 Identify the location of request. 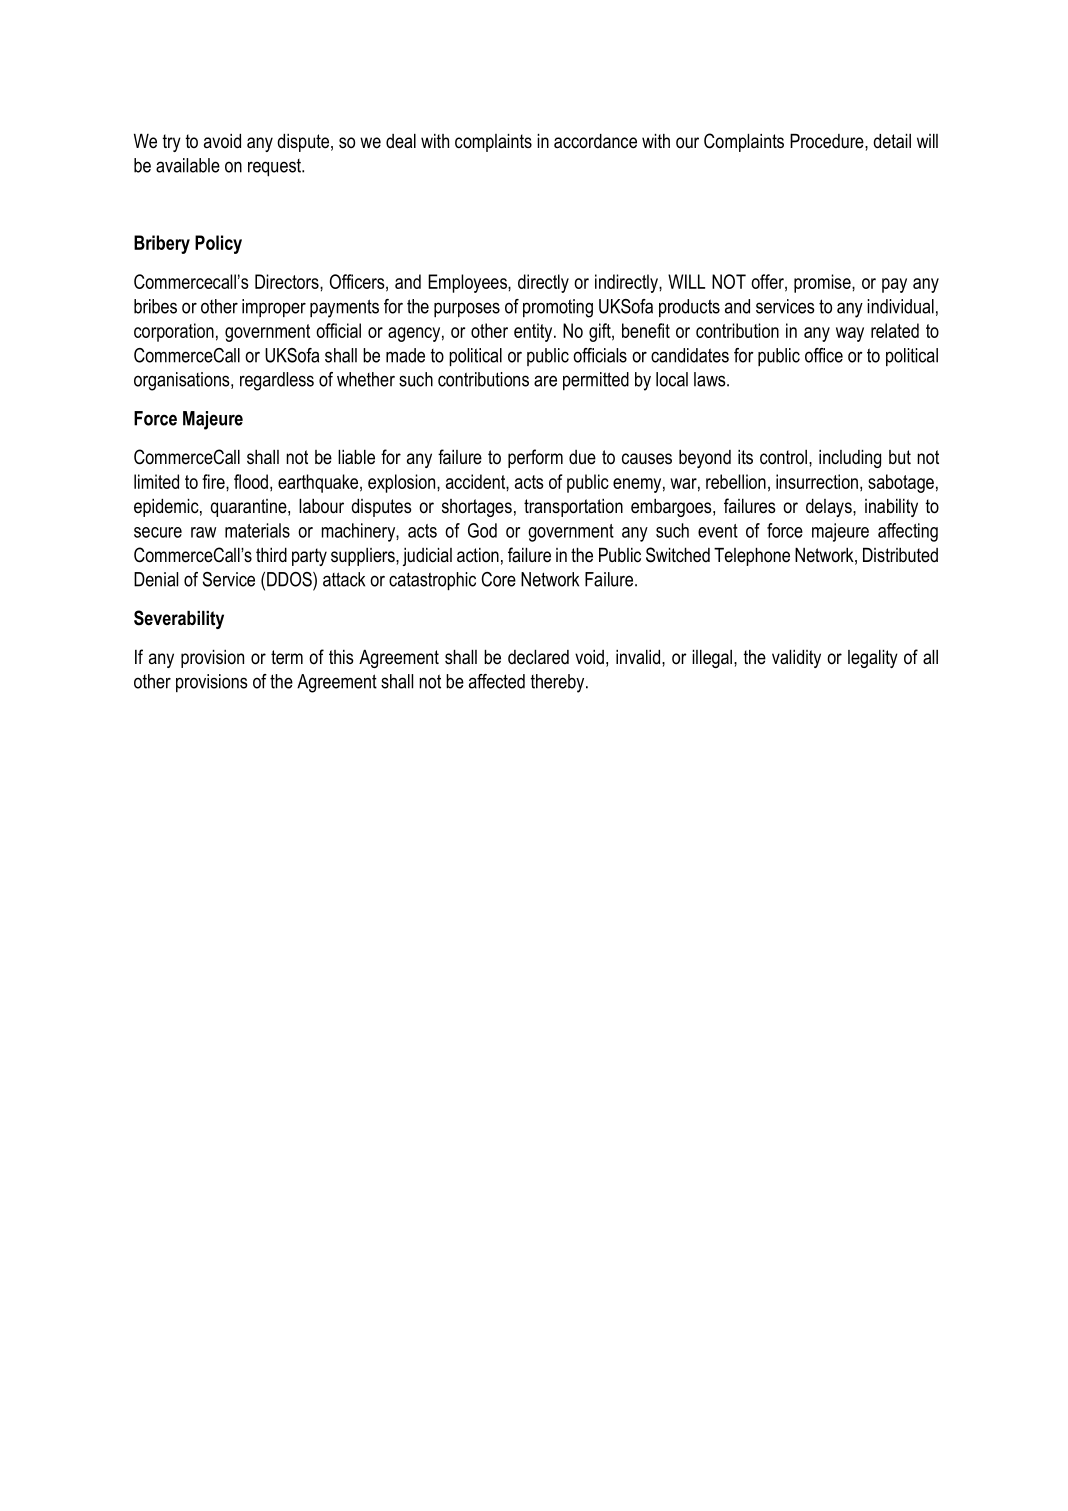
(275, 167).
